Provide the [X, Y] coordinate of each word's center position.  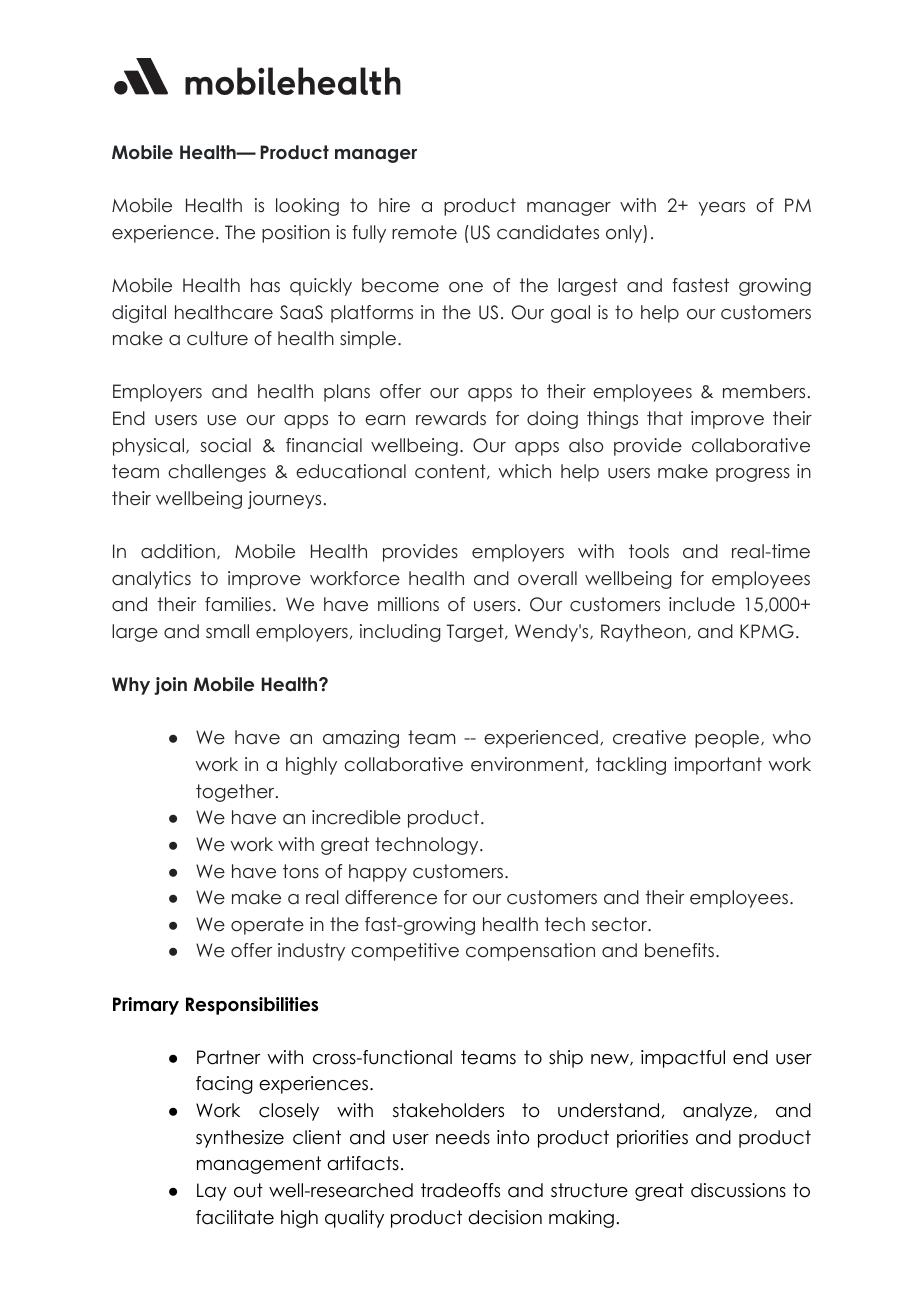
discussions [738, 1190]
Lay [212, 1192]
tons [301, 871]
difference [391, 897]
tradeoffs [460, 1190]
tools [649, 551]
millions [408, 604]
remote [424, 232]
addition [178, 551]
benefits [679, 950]
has [265, 285]
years [722, 209]
